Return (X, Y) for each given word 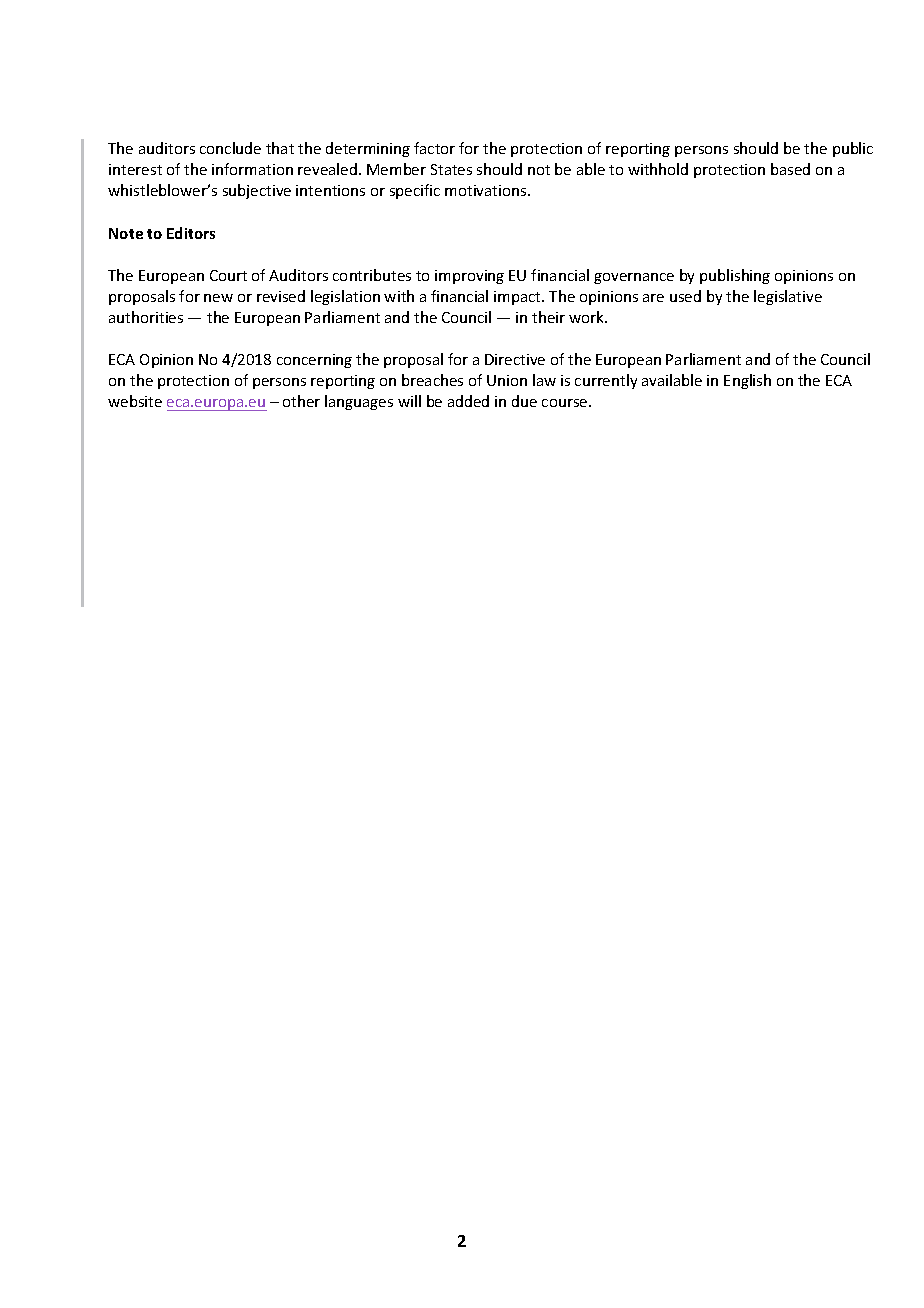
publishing (735, 276)
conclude (230, 148)
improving (469, 277)
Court (228, 275)
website (135, 401)
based (790, 169)
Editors (191, 233)
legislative (788, 297)
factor (434, 148)
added (468, 401)
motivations (487, 190)
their (548, 317)
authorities (146, 317)
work (588, 317)
